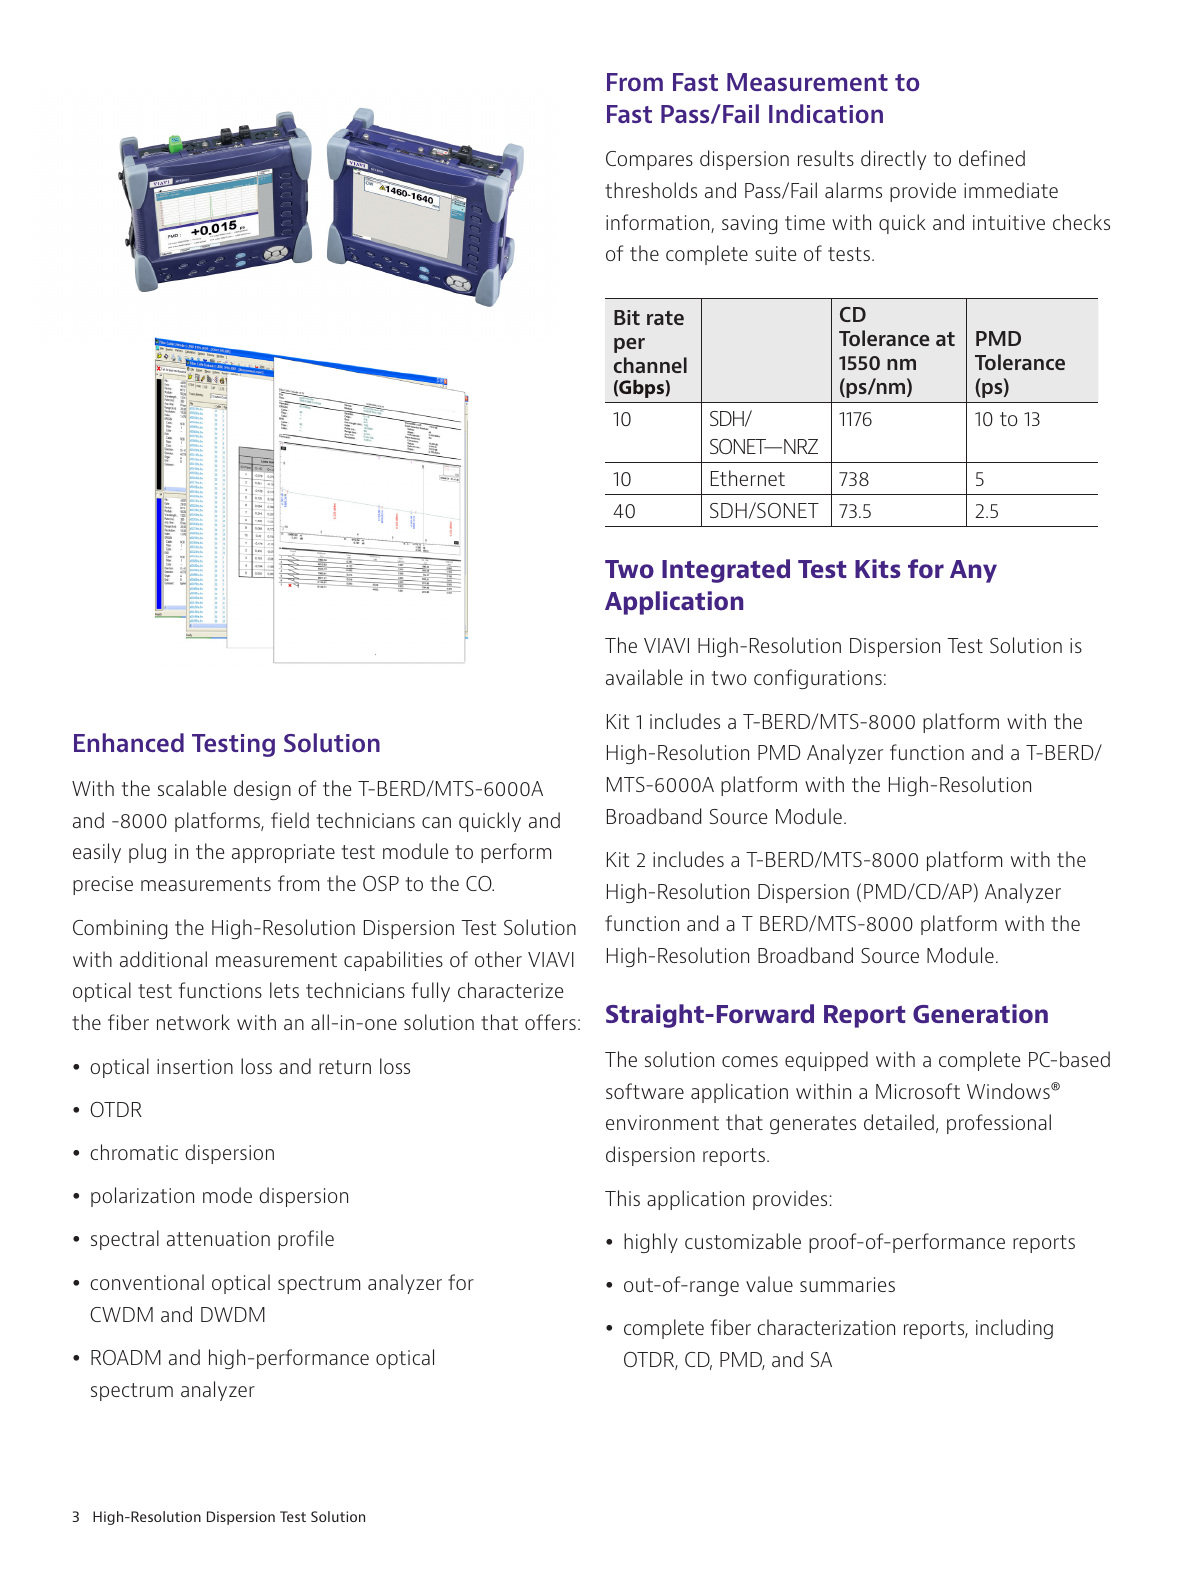  I want to click on Compares, so click(649, 160).
